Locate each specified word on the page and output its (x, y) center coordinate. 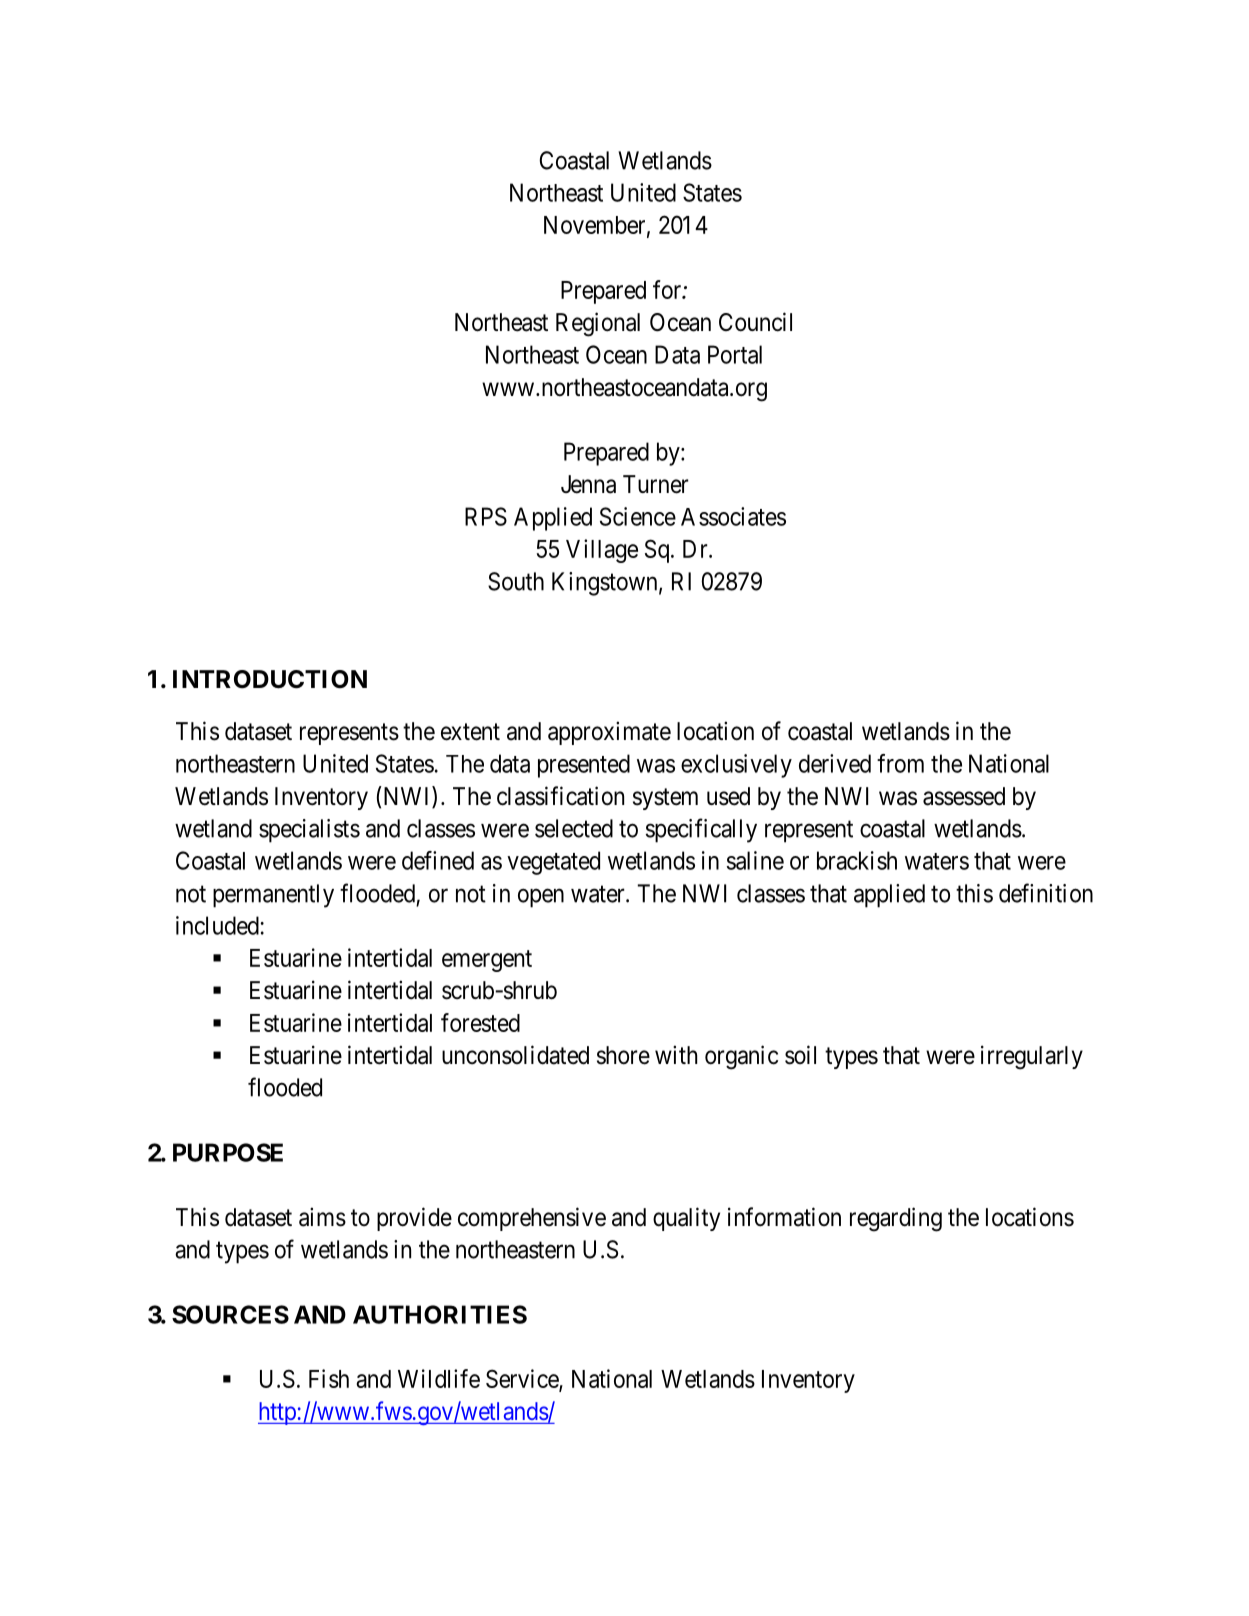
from (900, 763)
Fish (329, 1378)
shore (623, 1055)
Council (755, 322)
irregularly (1032, 1057)
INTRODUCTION (270, 679)
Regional (598, 324)
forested (480, 1022)
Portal (735, 354)
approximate (609, 733)
